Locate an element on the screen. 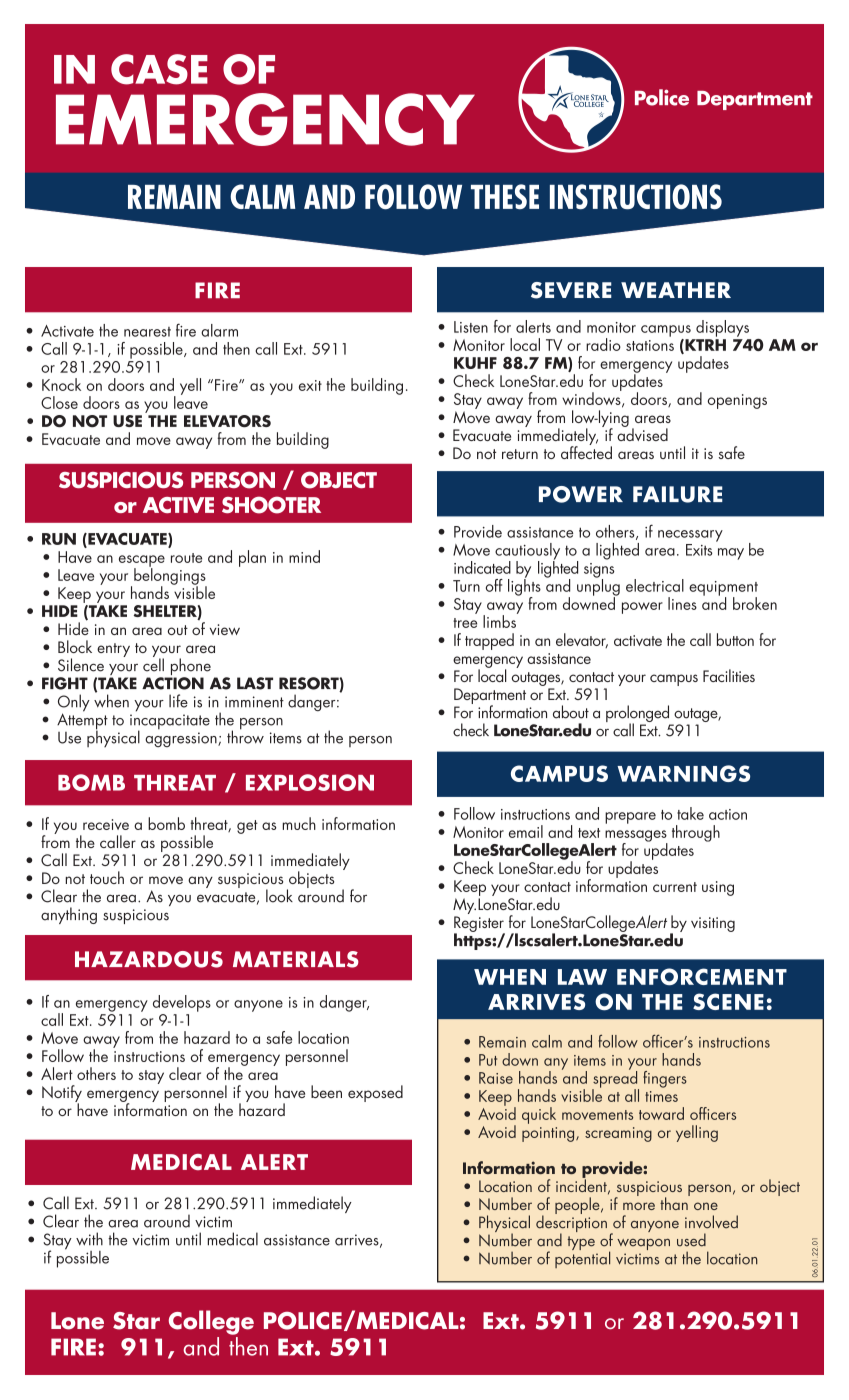 The width and height of the screenshot is (849, 1400). with is located at coordinates (89, 1239).
